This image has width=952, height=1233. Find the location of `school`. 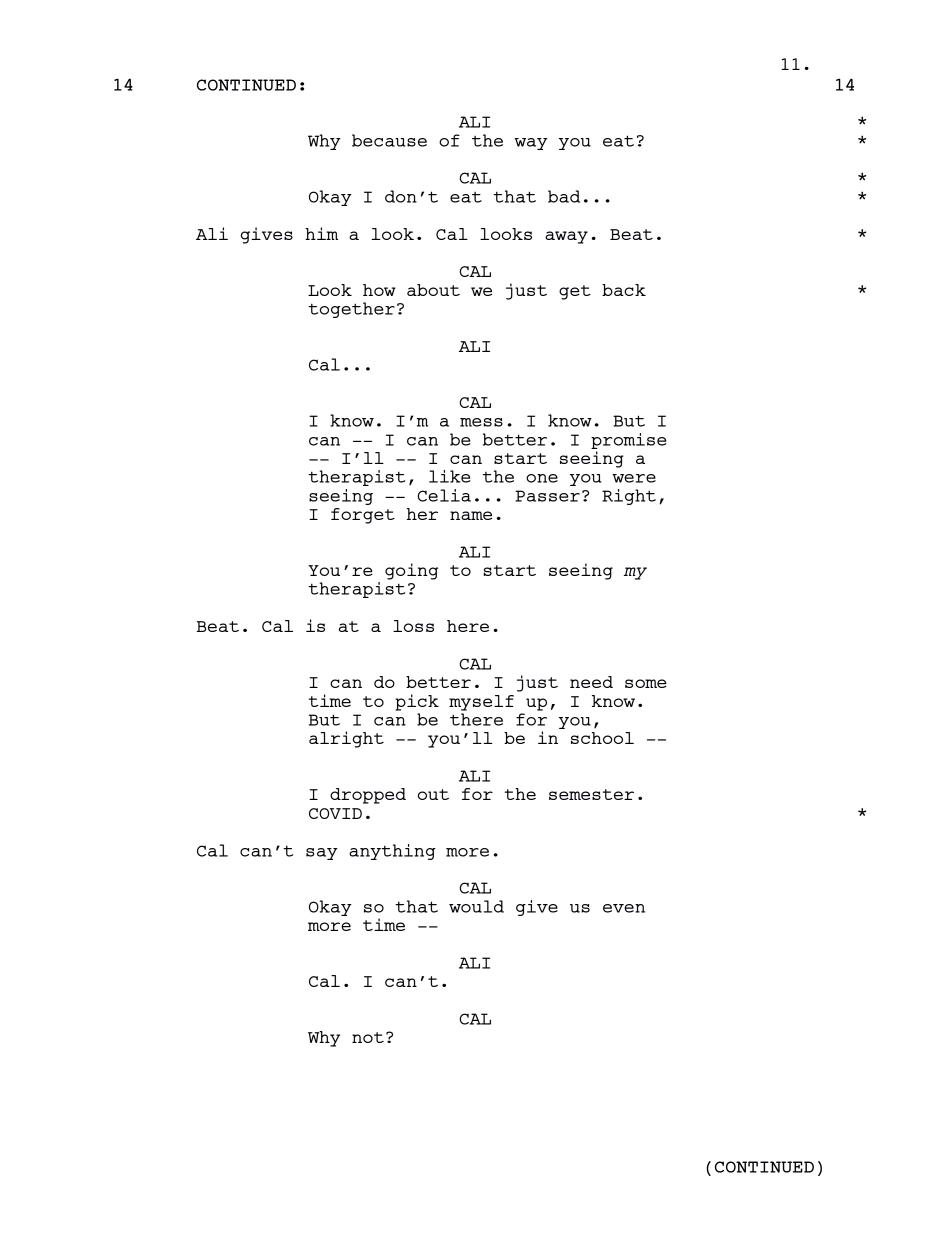

school is located at coordinates (602, 738).
